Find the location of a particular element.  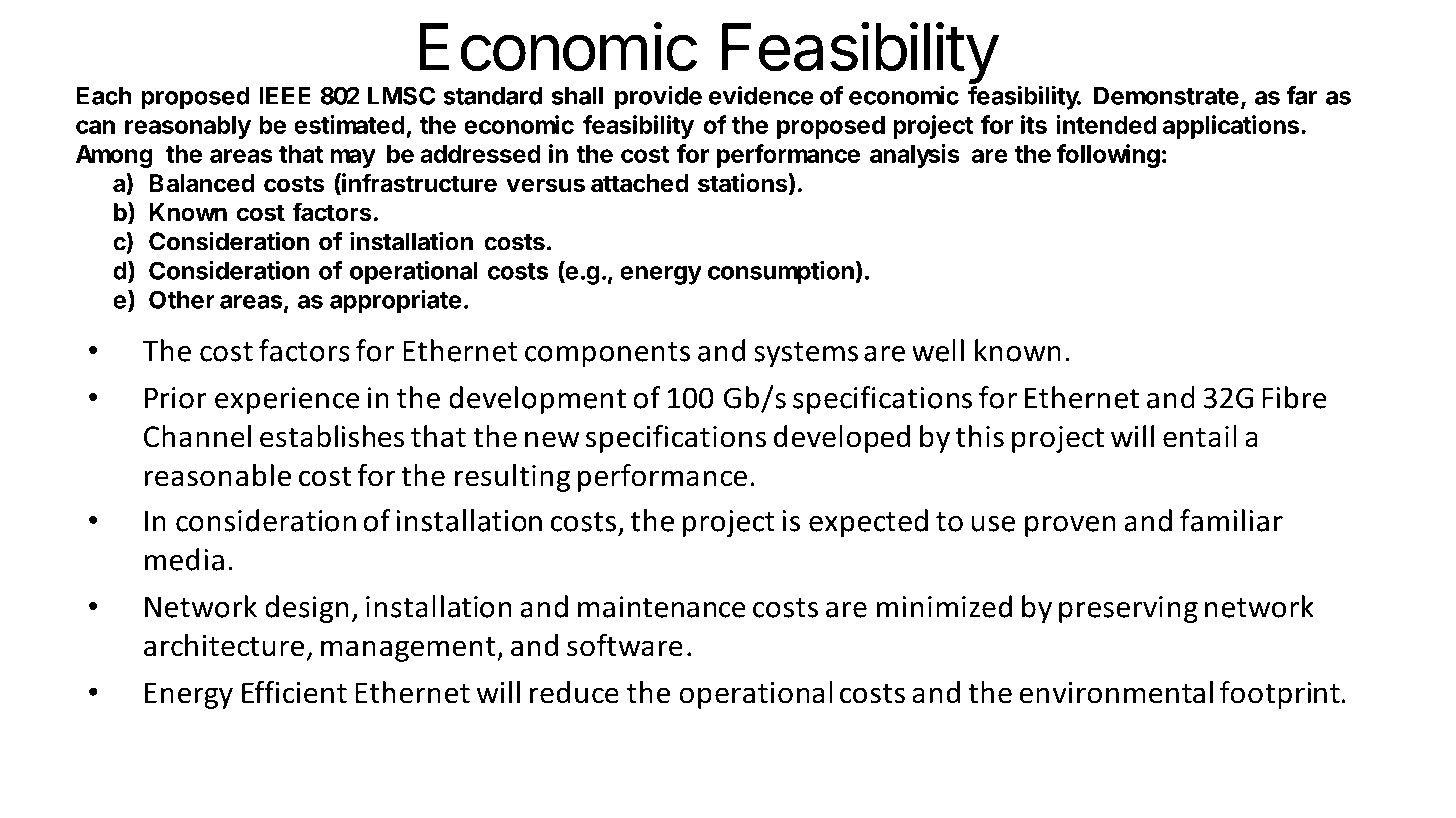

reasonably is located at coordinates (188, 127).
